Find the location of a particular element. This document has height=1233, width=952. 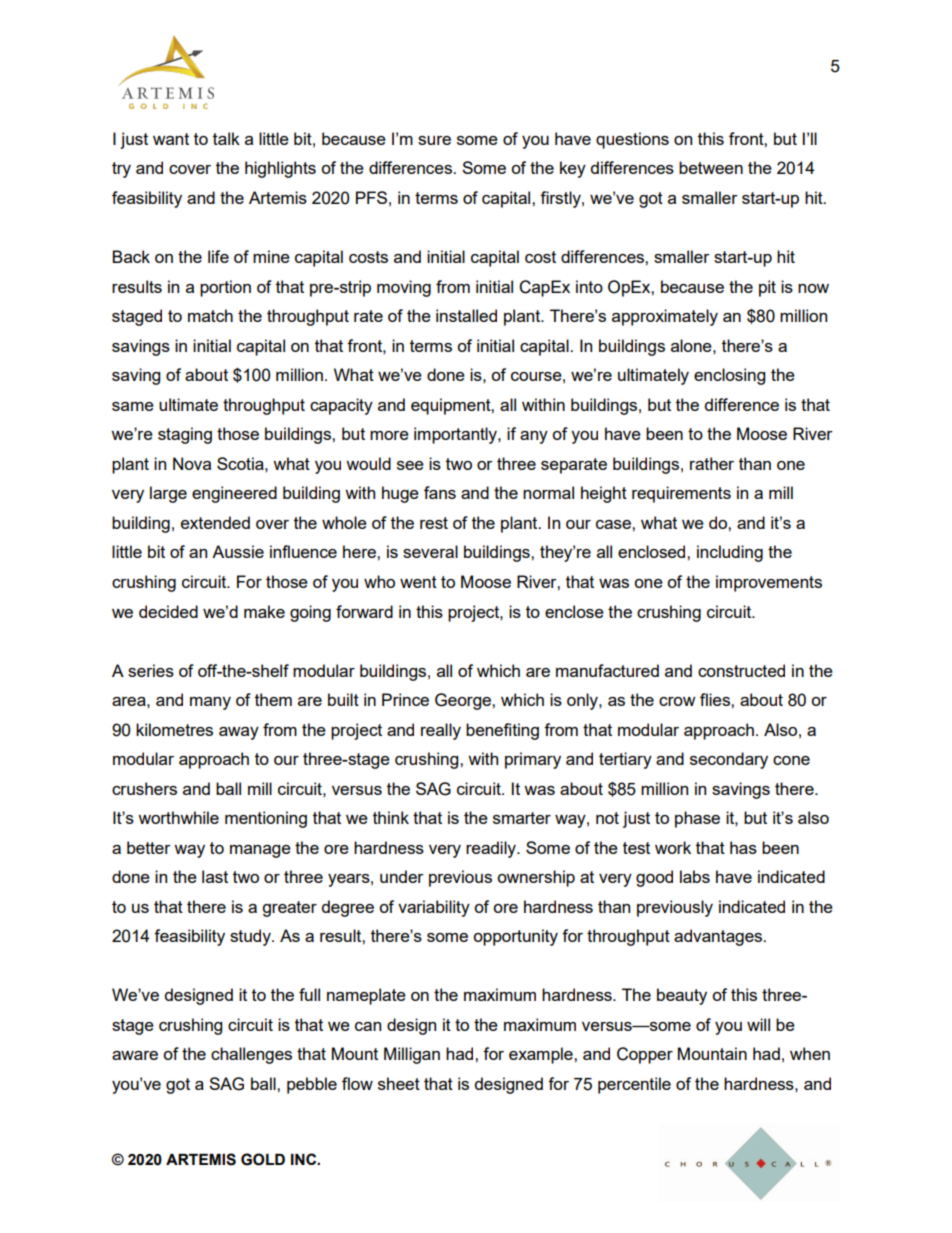

sheet is located at coordinates (399, 1083).
